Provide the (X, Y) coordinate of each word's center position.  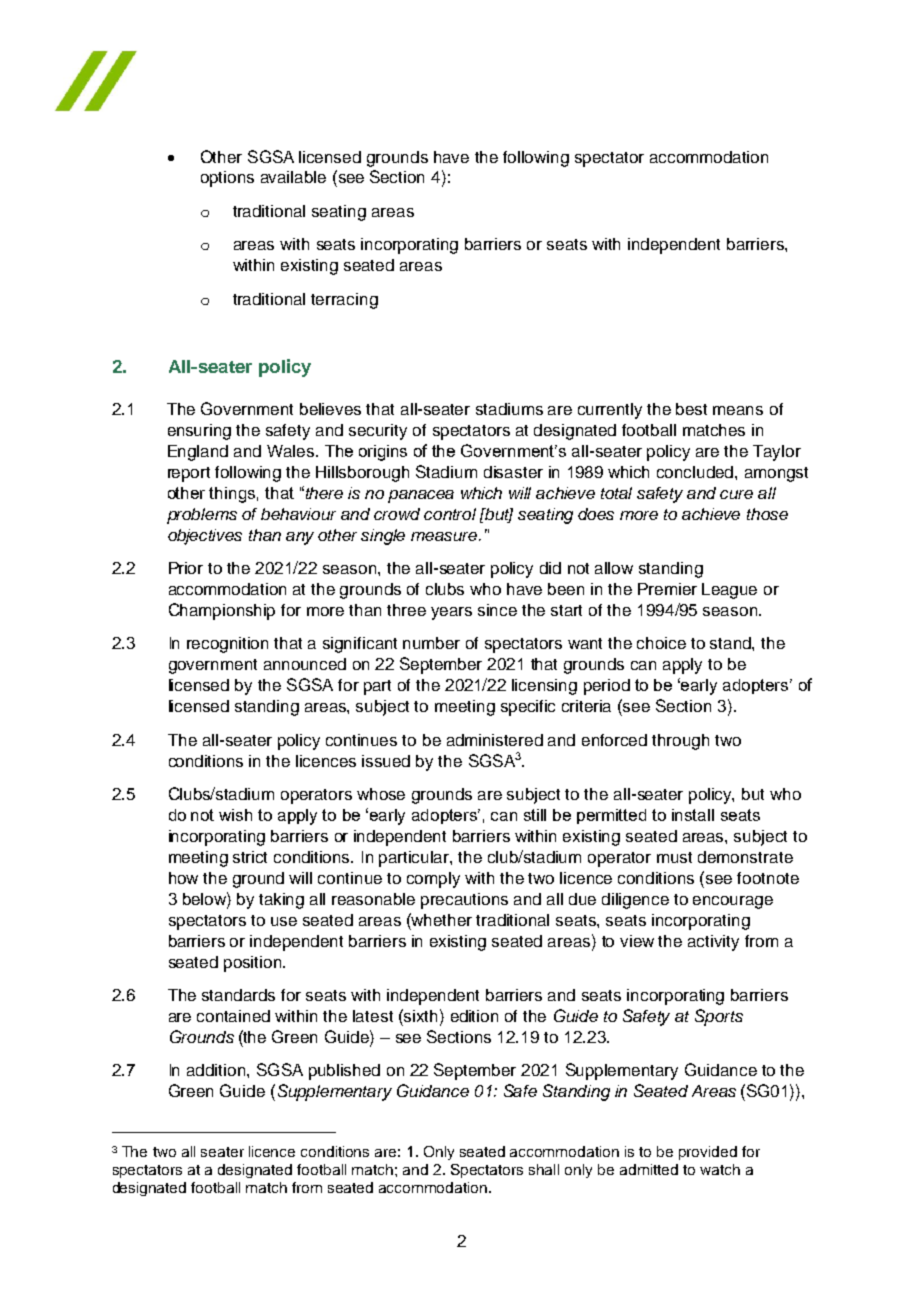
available (293, 177)
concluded (696, 472)
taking (281, 901)
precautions (464, 901)
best (691, 409)
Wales (292, 451)
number (431, 643)
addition (217, 1070)
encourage (733, 902)
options (227, 179)
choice (661, 643)
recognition (227, 645)
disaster (513, 472)
